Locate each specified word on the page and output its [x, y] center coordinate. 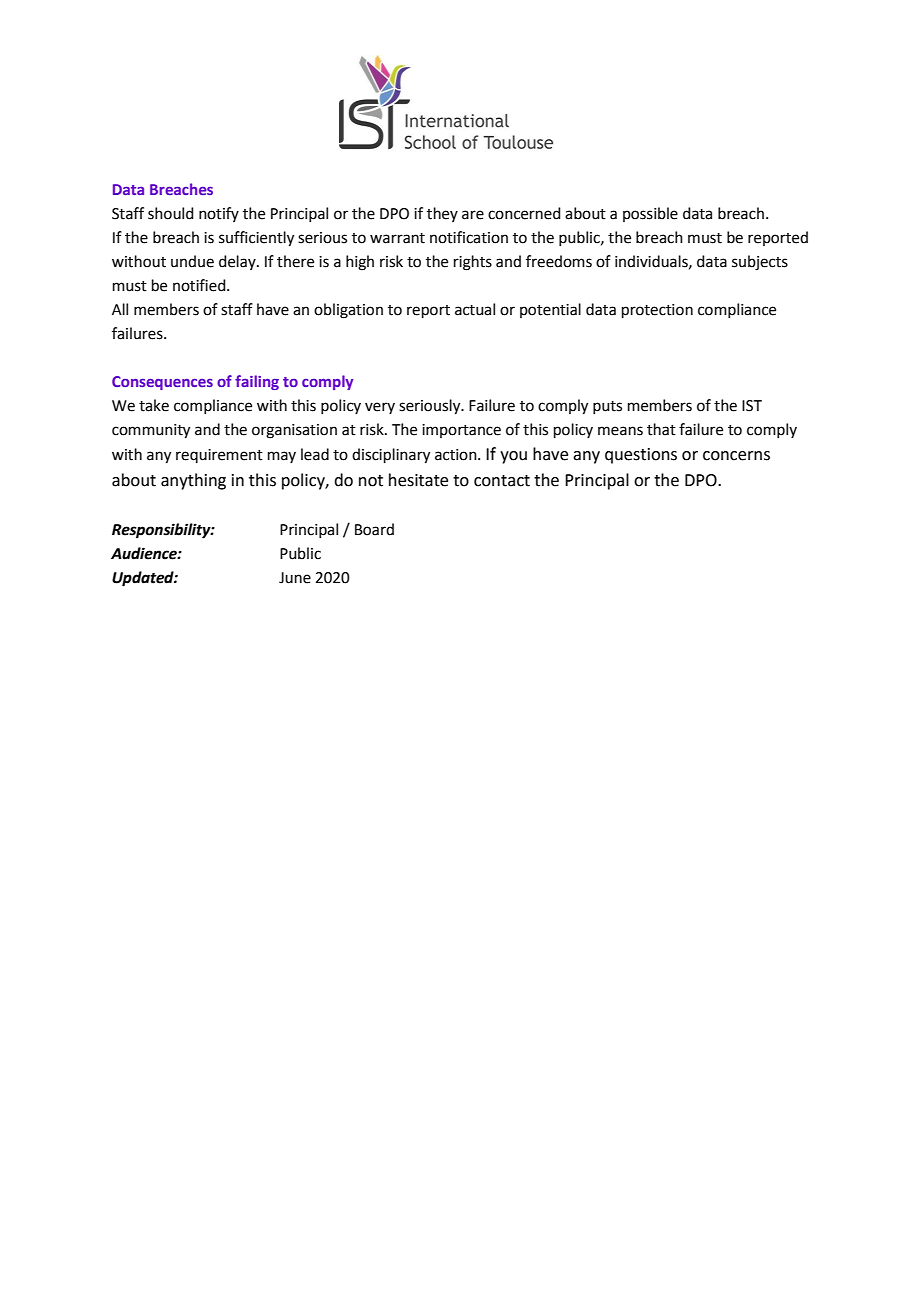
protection [657, 311]
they [442, 214]
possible [650, 214]
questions [641, 456]
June [295, 578]
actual [475, 309]
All [120, 309]
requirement [219, 456]
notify [219, 214]
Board [374, 529]
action [457, 455]
